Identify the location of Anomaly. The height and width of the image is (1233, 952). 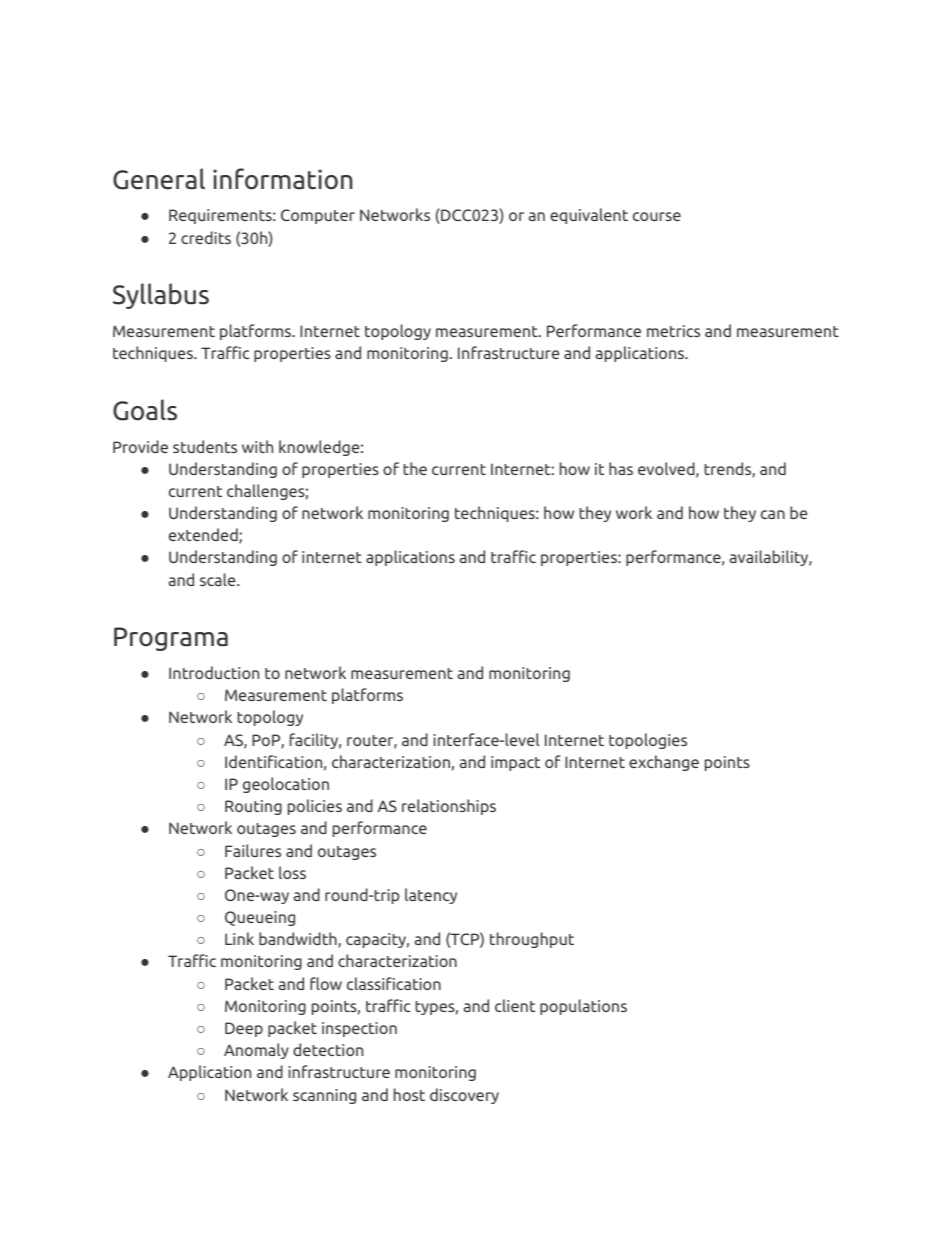
(256, 1051).
